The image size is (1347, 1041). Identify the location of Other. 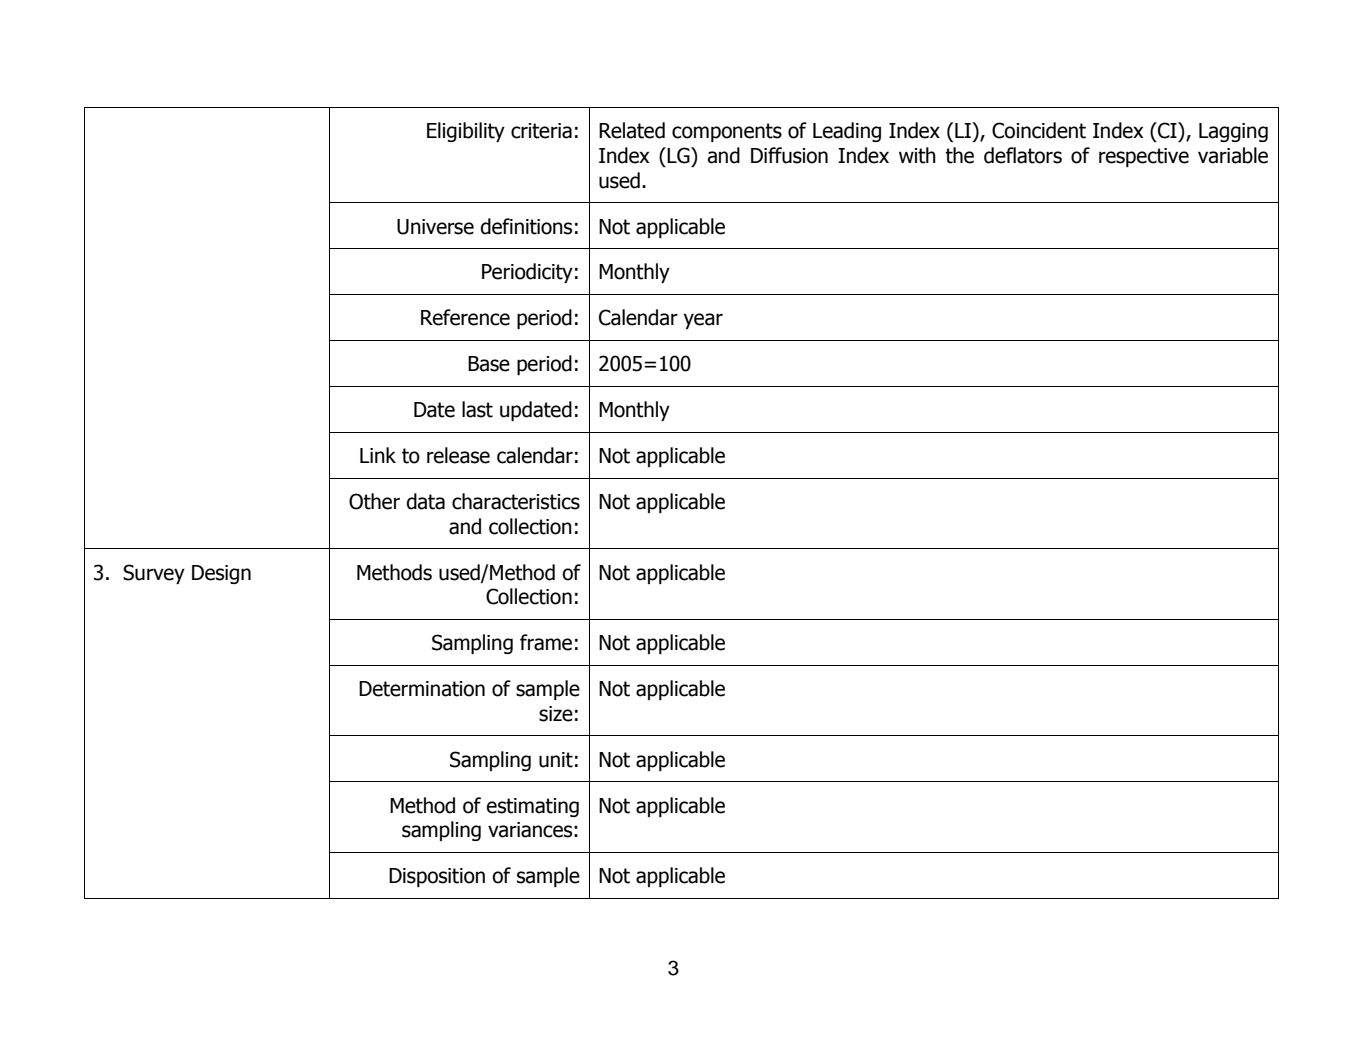
(374, 501).
